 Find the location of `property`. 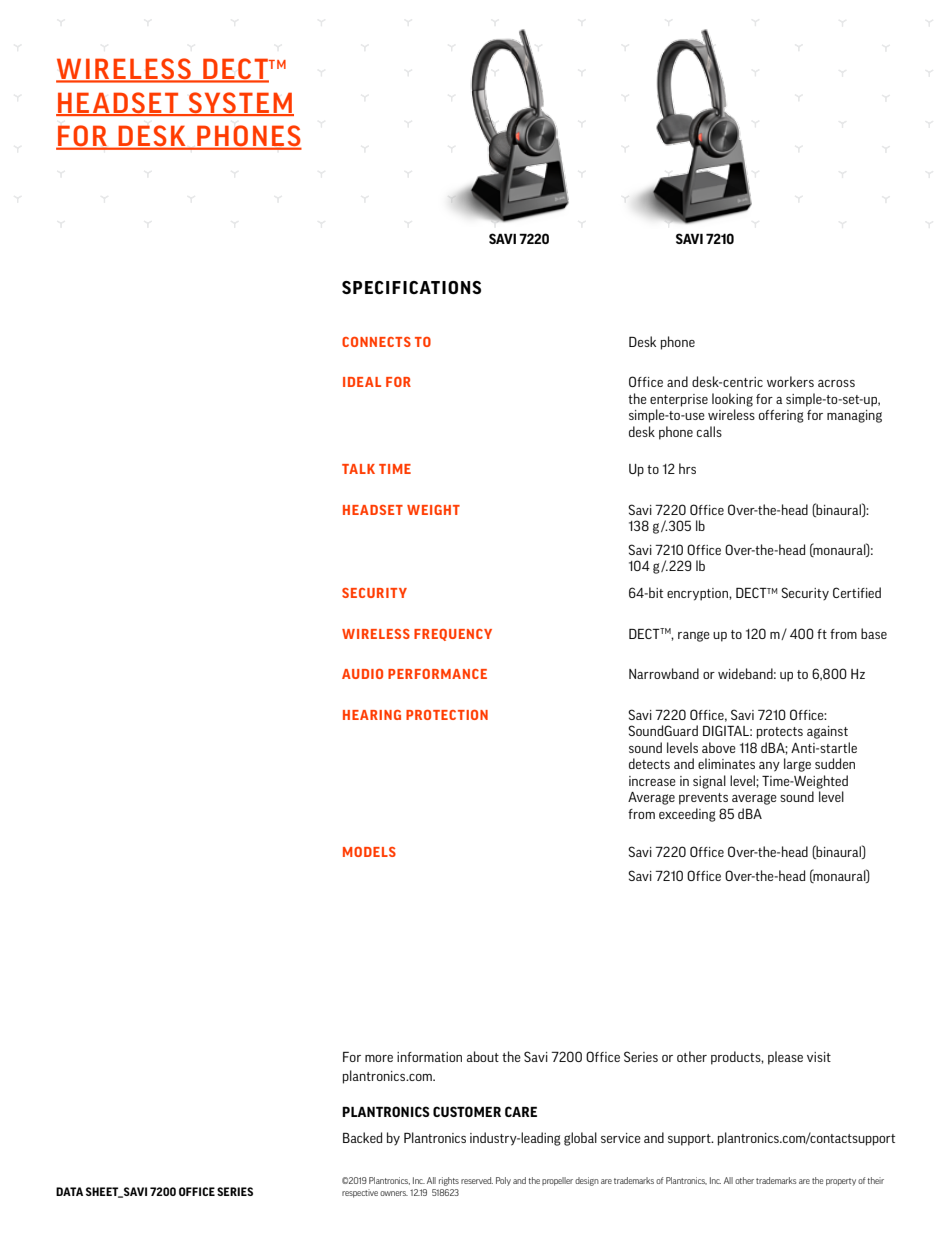

property is located at coordinates (841, 1182).
